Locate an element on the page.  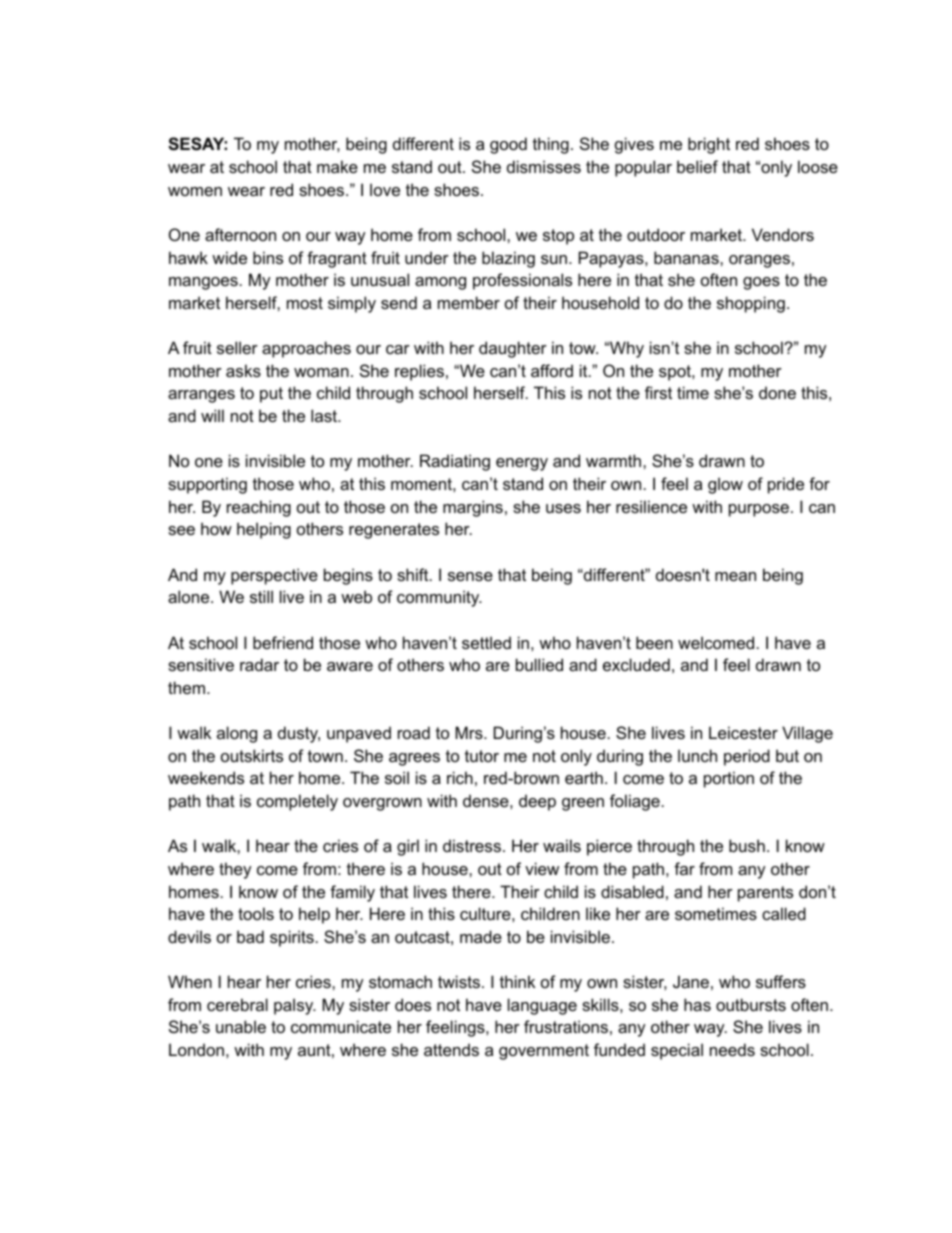
deep is located at coordinates (537, 802).
